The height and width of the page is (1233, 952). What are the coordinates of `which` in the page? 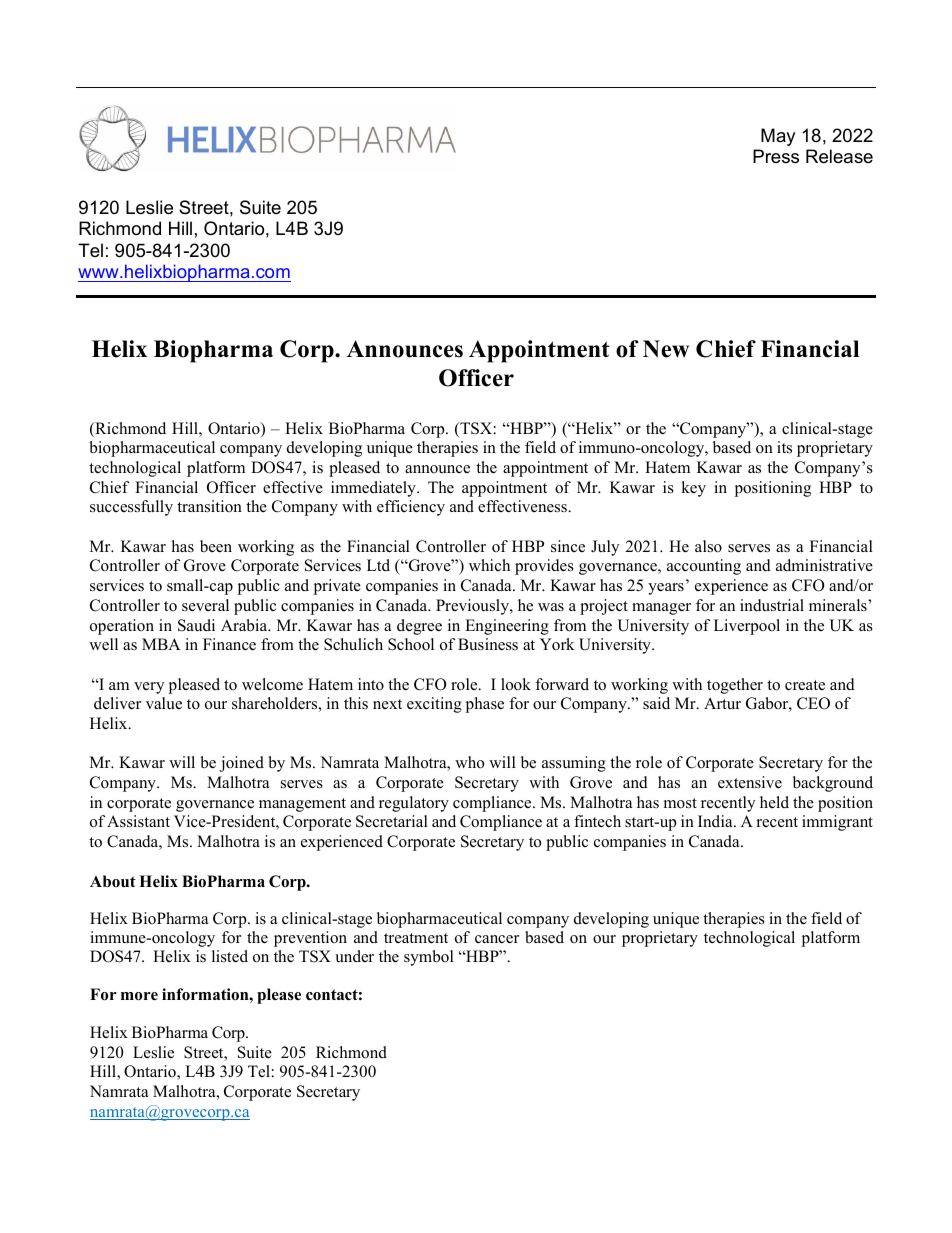 It's located at (489, 565).
